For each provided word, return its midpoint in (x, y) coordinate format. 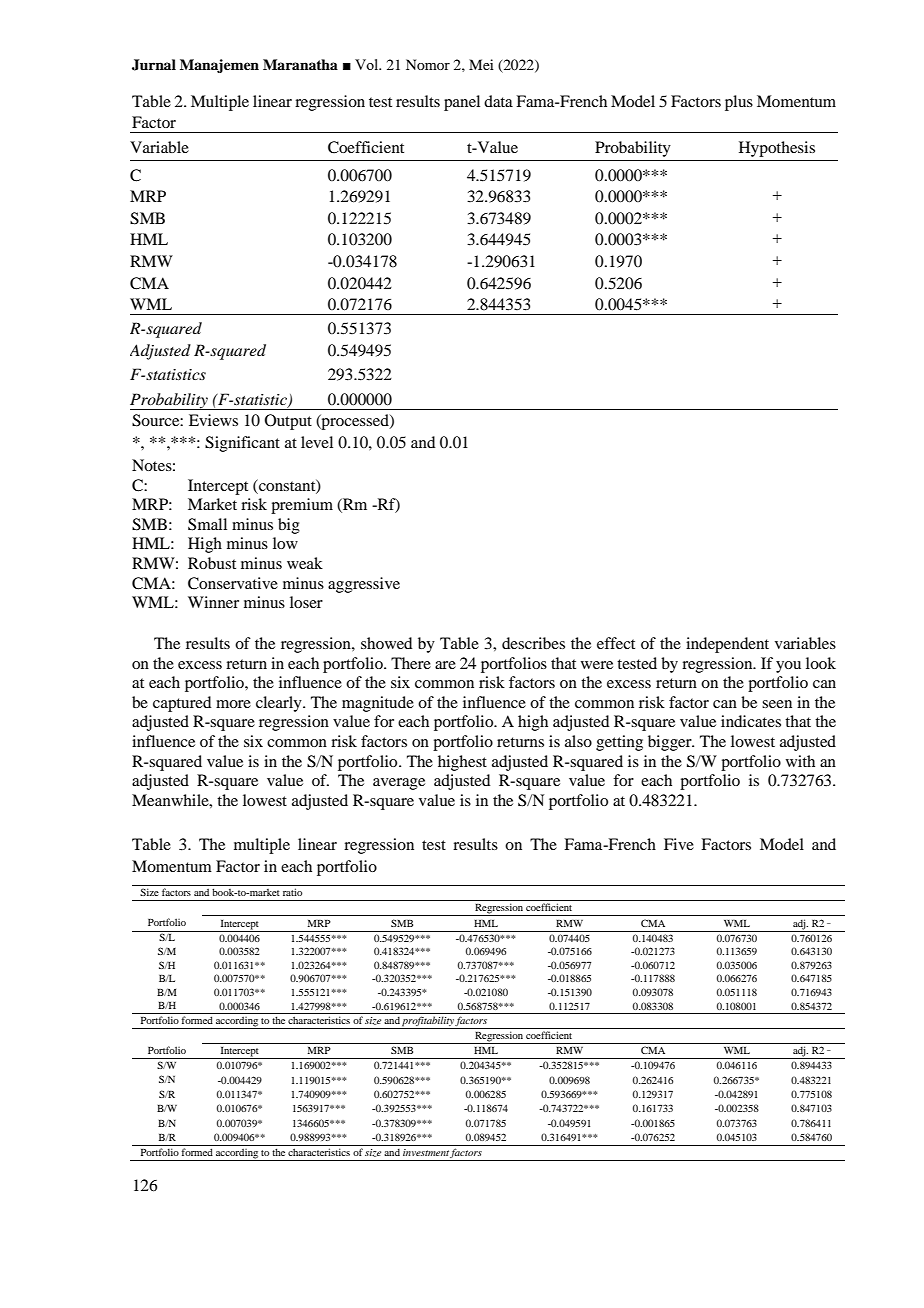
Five (679, 844)
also (578, 741)
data (498, 101)
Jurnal (154, 65)
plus (739, 103)
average (399, 784)
